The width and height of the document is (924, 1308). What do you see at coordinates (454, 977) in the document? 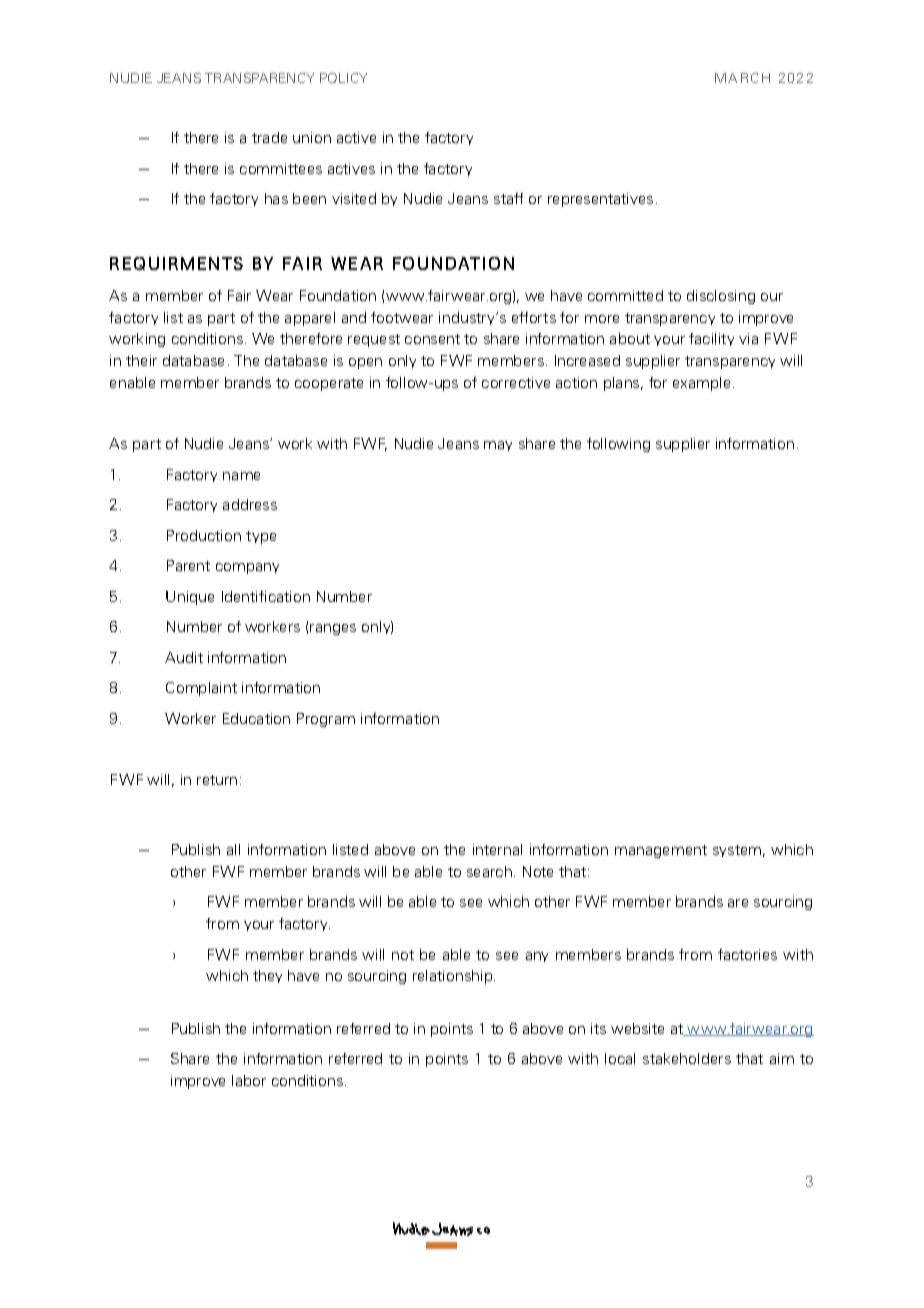
I see `relationship` at bounding box center [454, 977].
